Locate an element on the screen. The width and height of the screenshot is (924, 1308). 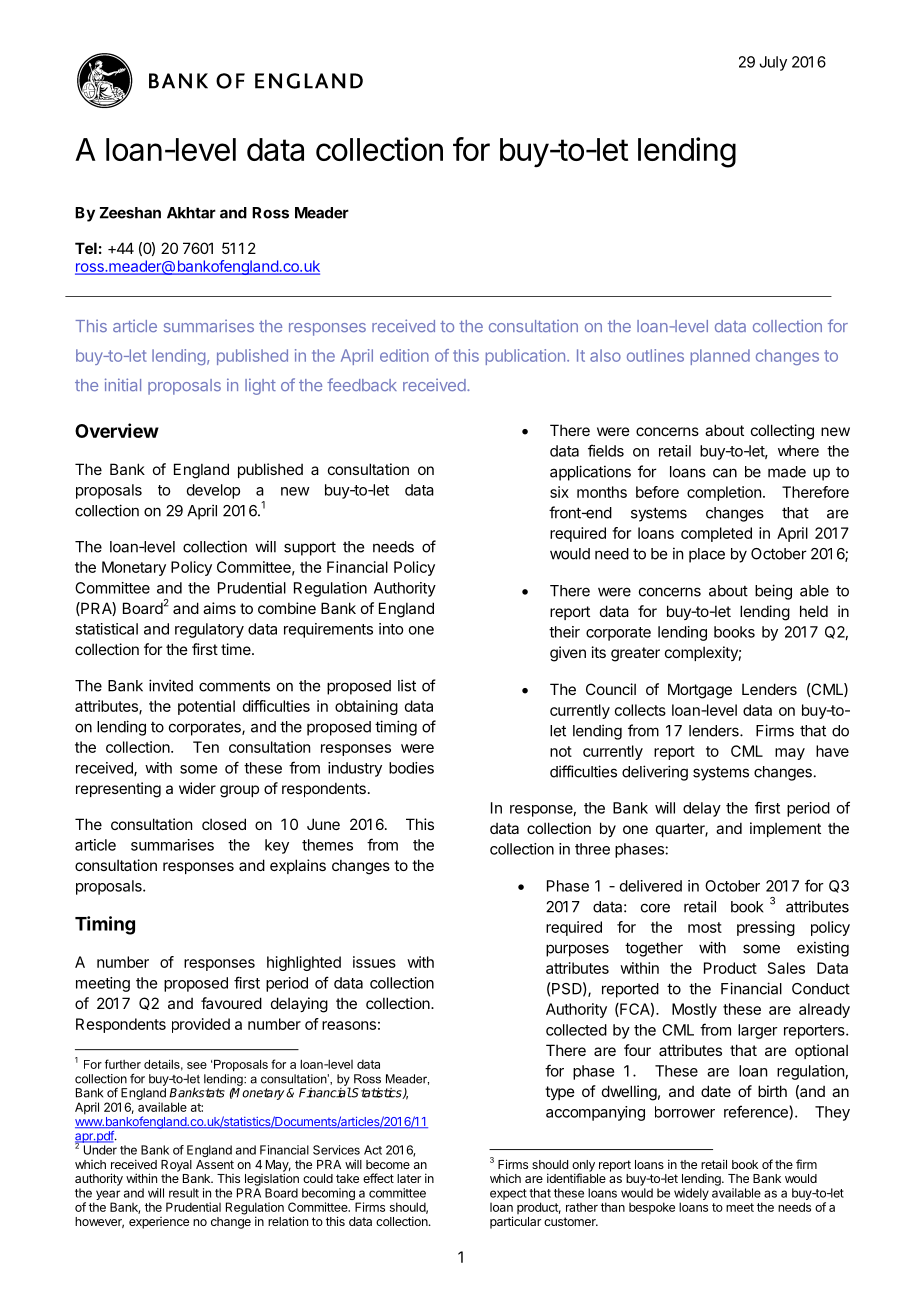
implement is located at coordinates (785, 829).
